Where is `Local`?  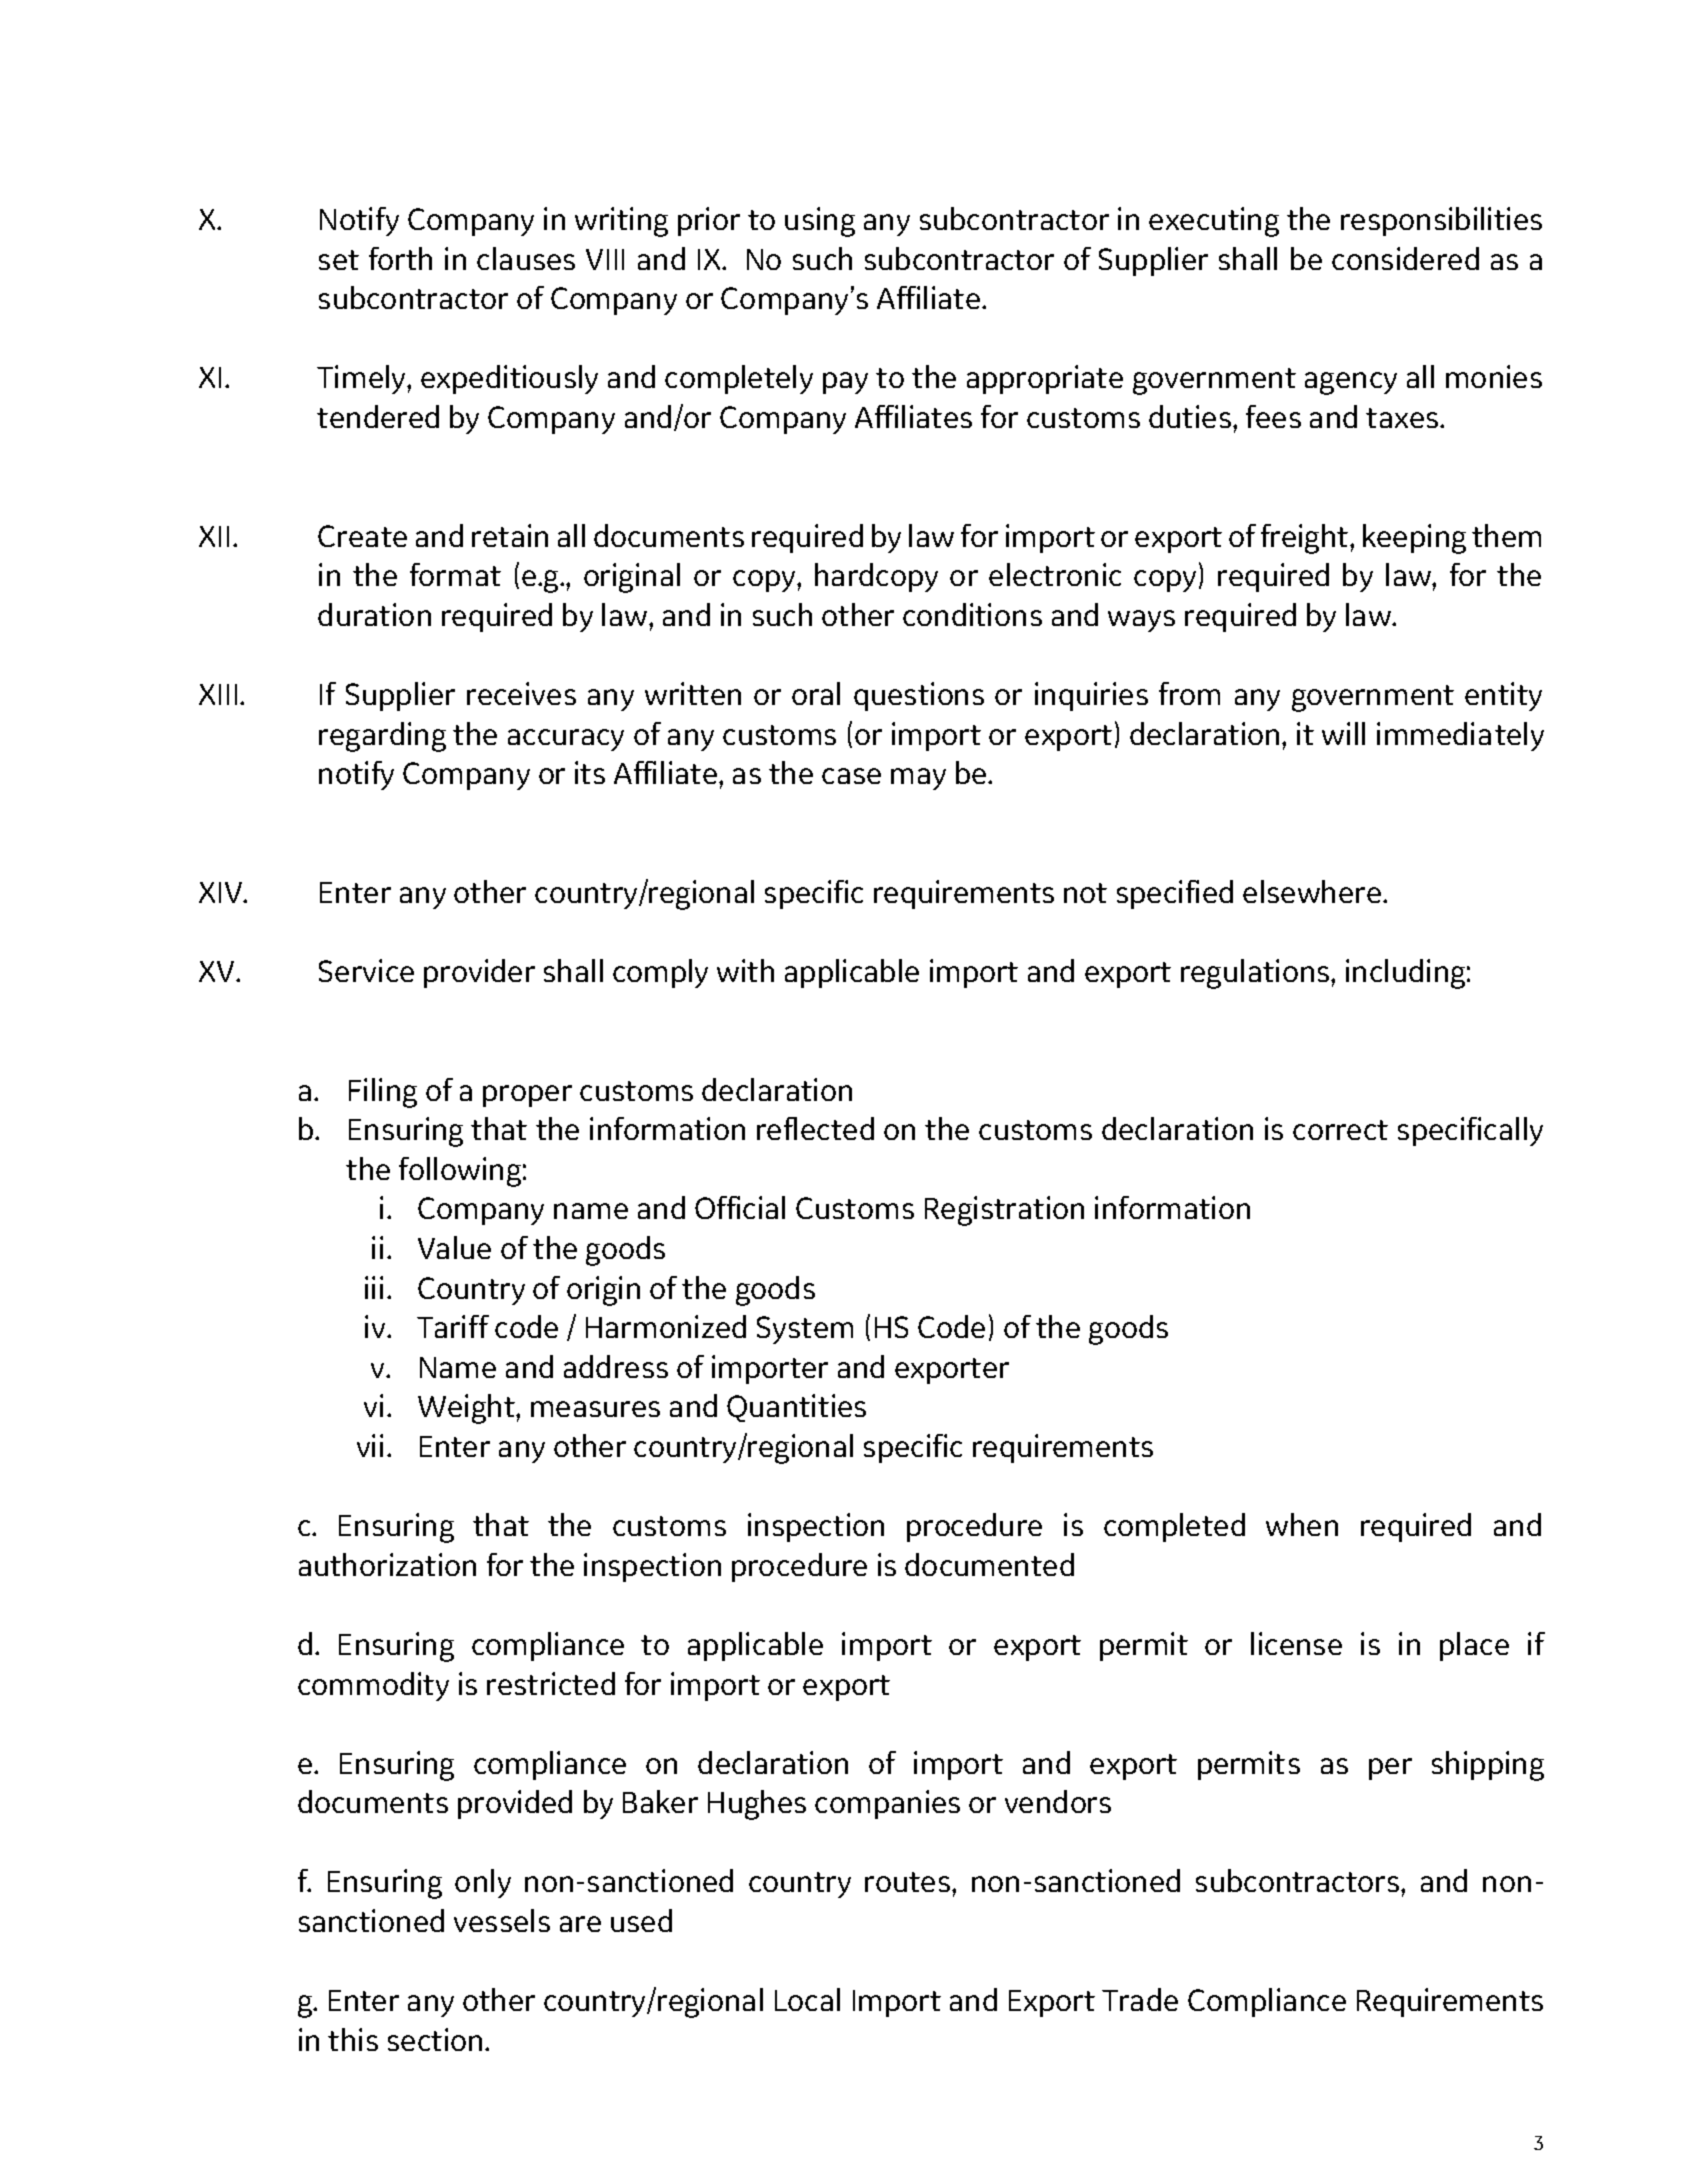 Local is located at coordinates (807, 1999).
